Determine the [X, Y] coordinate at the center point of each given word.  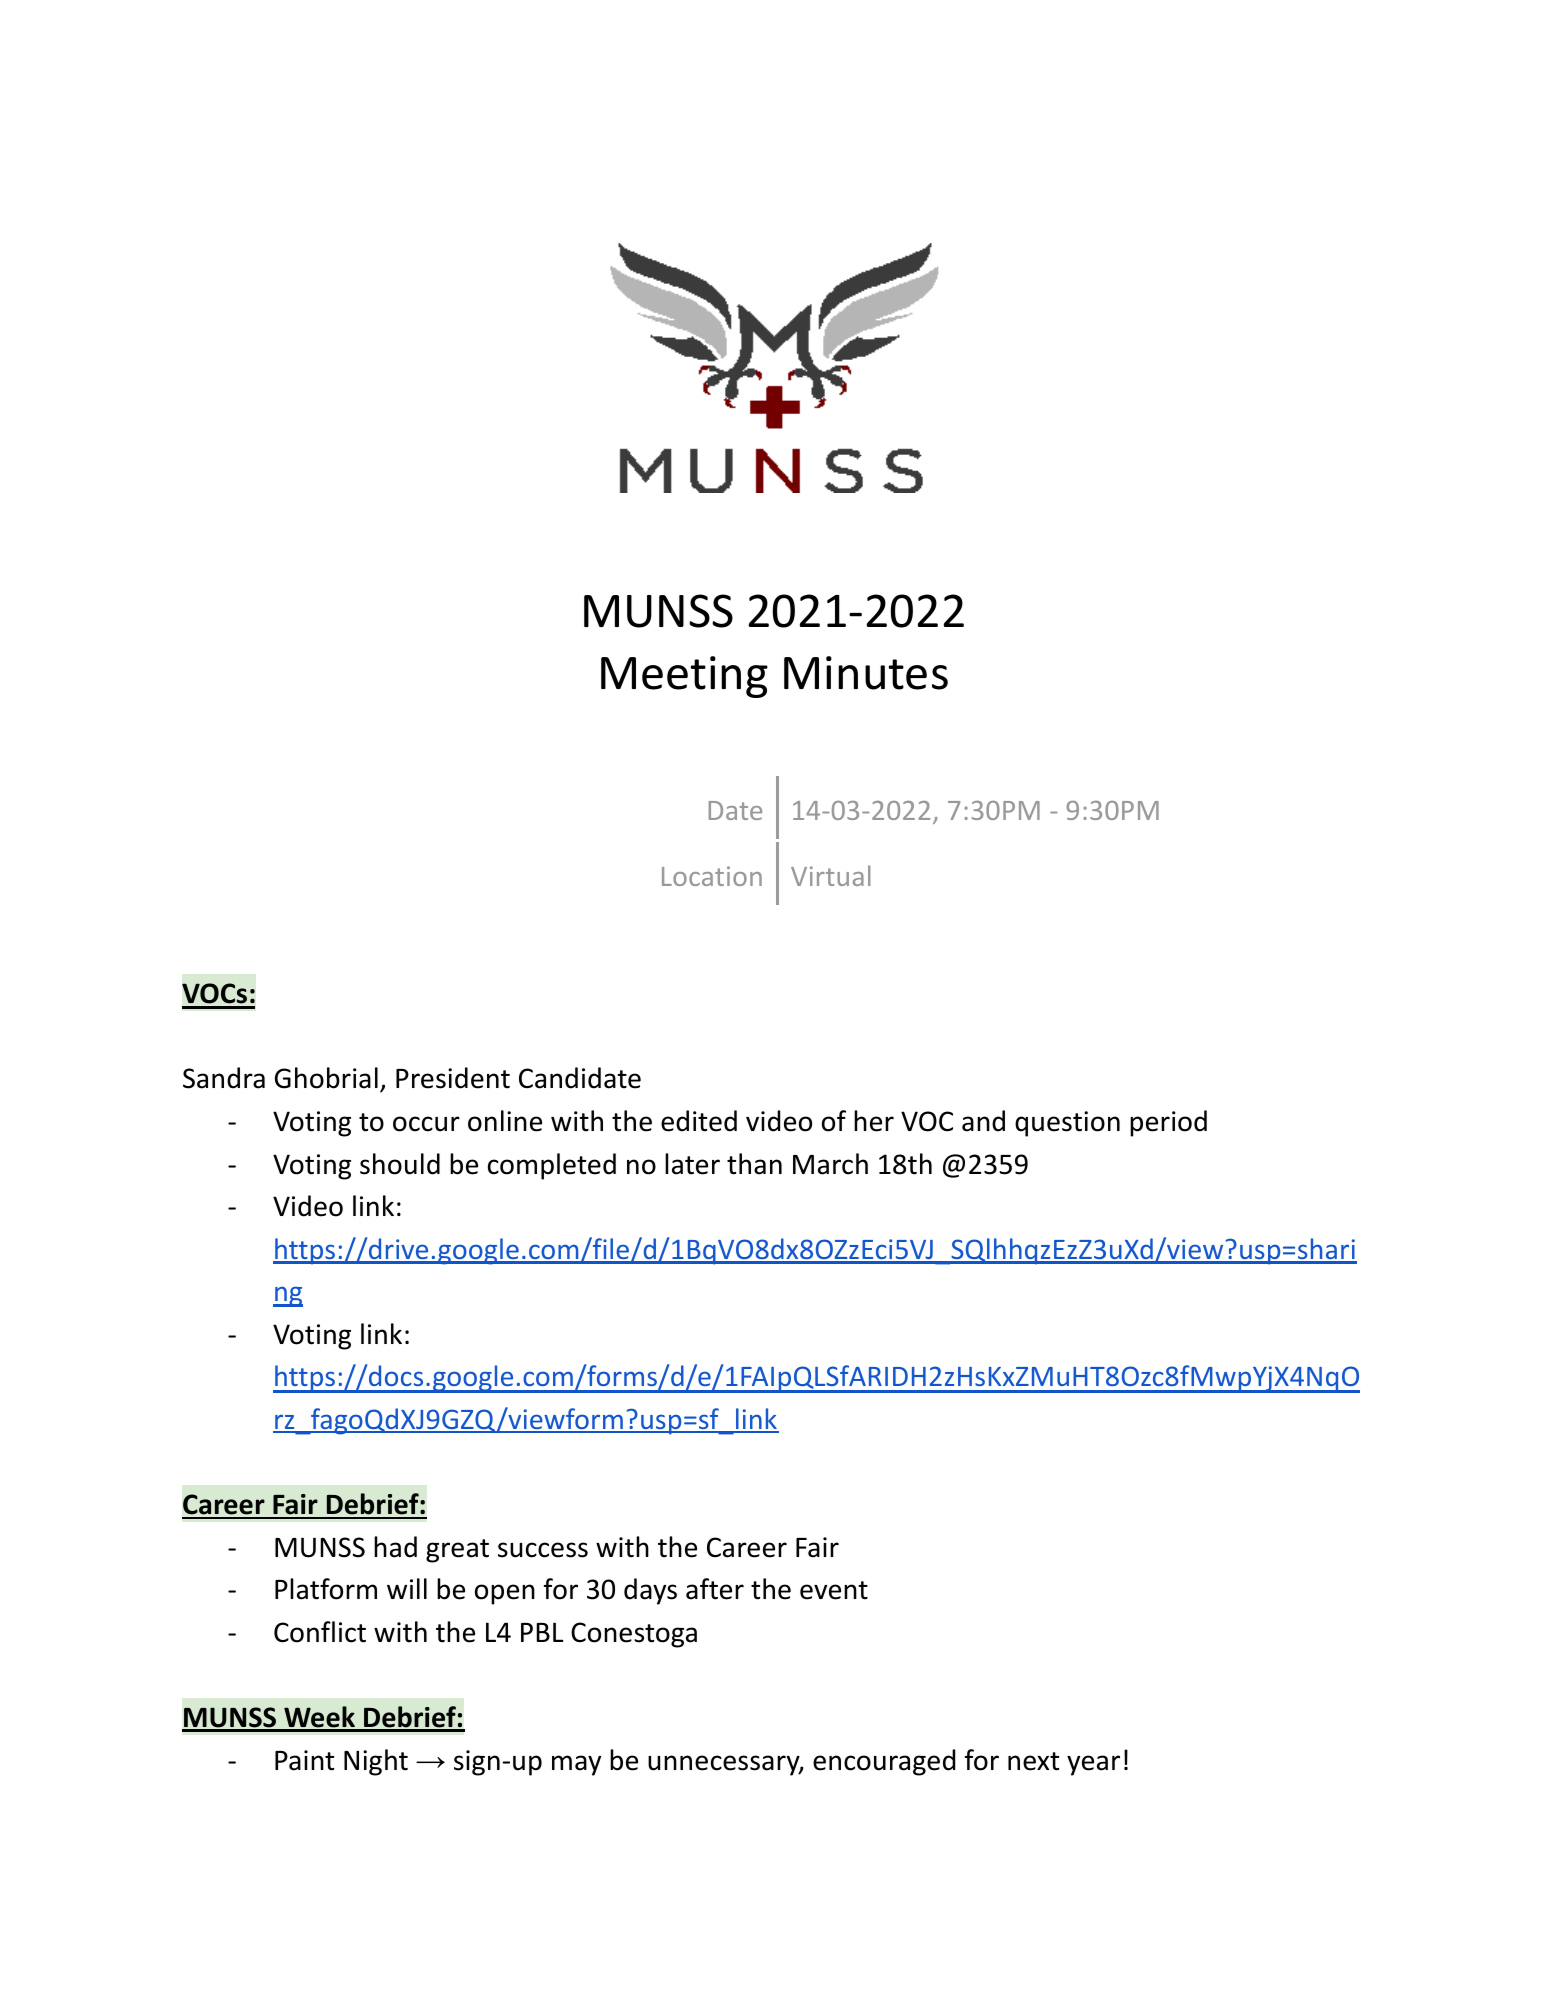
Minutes [866, 673]
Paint [304, 1760]
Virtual [830, 875]
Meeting [684, 677]
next [1033, 1761]
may [576, 1765]
